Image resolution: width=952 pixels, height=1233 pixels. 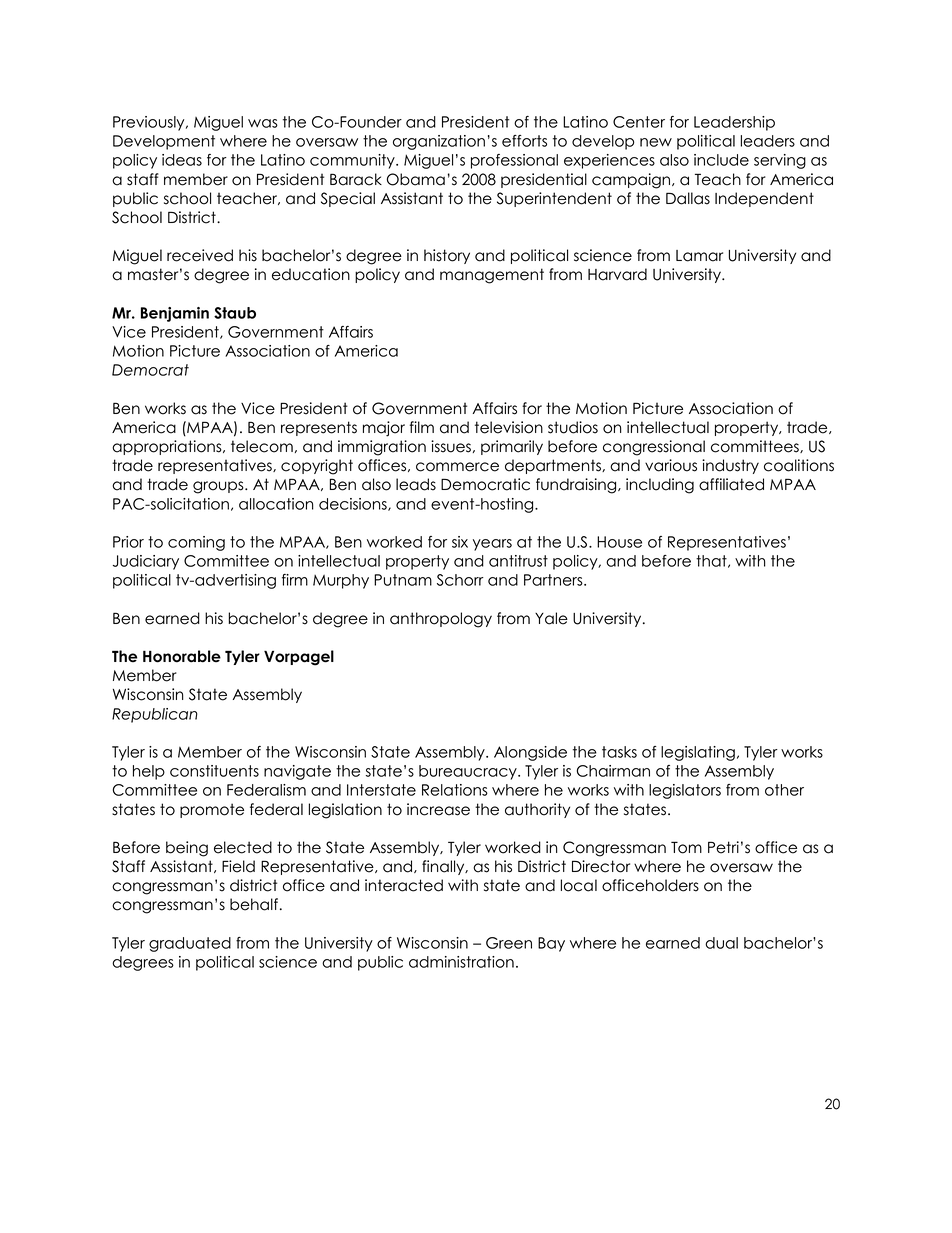 I want to click on anthropology, so click(x=441, y=620).
